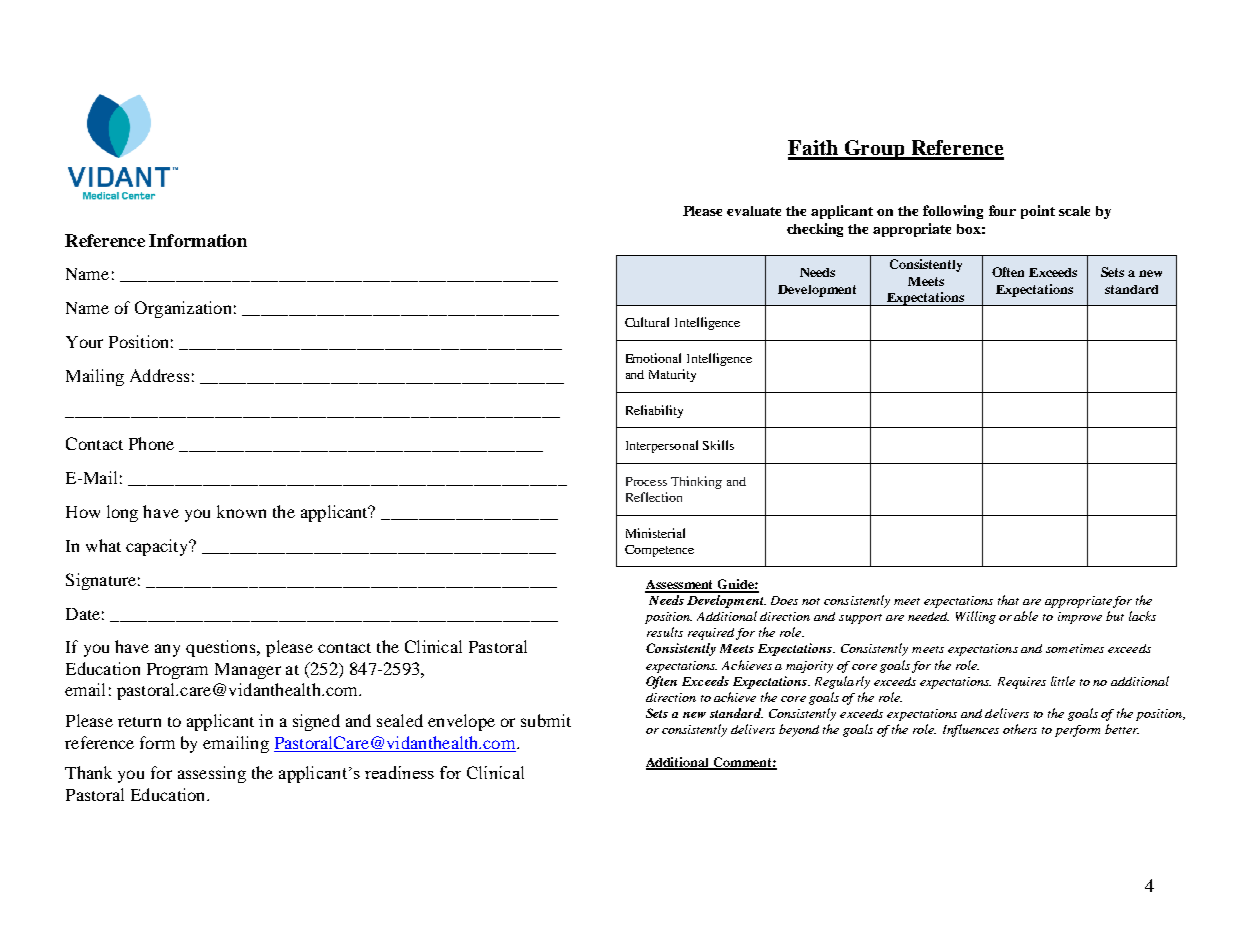 This image has width=1233, height=952. Describe the element at coordinates (1020, 729) in the image. I see `others` at that location.
